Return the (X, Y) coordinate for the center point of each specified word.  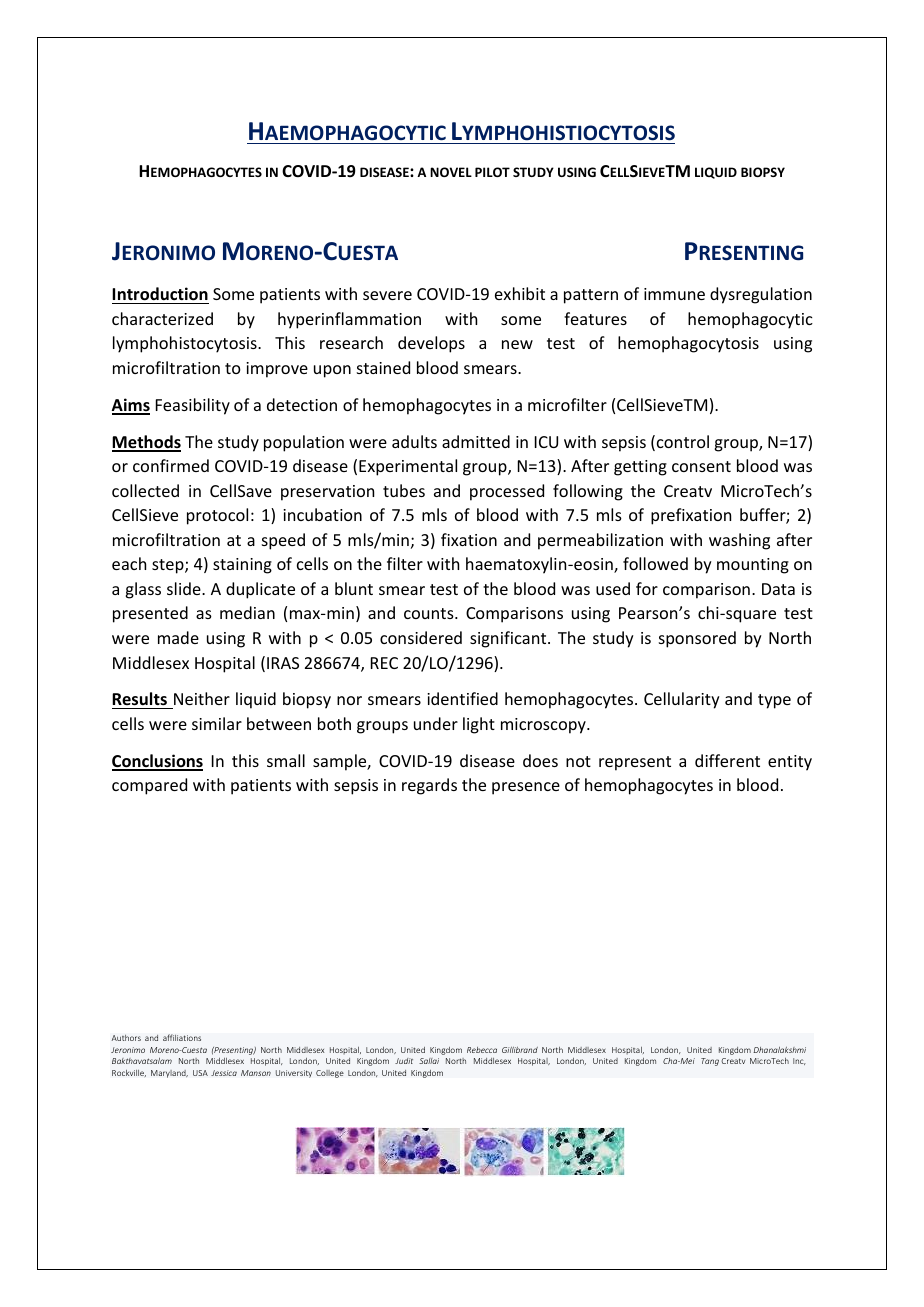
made (178, 637)
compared (149, 786)
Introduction (160, 294)
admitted (476, 441)
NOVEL (451, 172)
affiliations (182, 1037)
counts (430, 613)
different (727, 760)
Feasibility (193, 406)
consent (701, 466)
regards (429, 786)
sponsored (697, 639)
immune (674, 294)
